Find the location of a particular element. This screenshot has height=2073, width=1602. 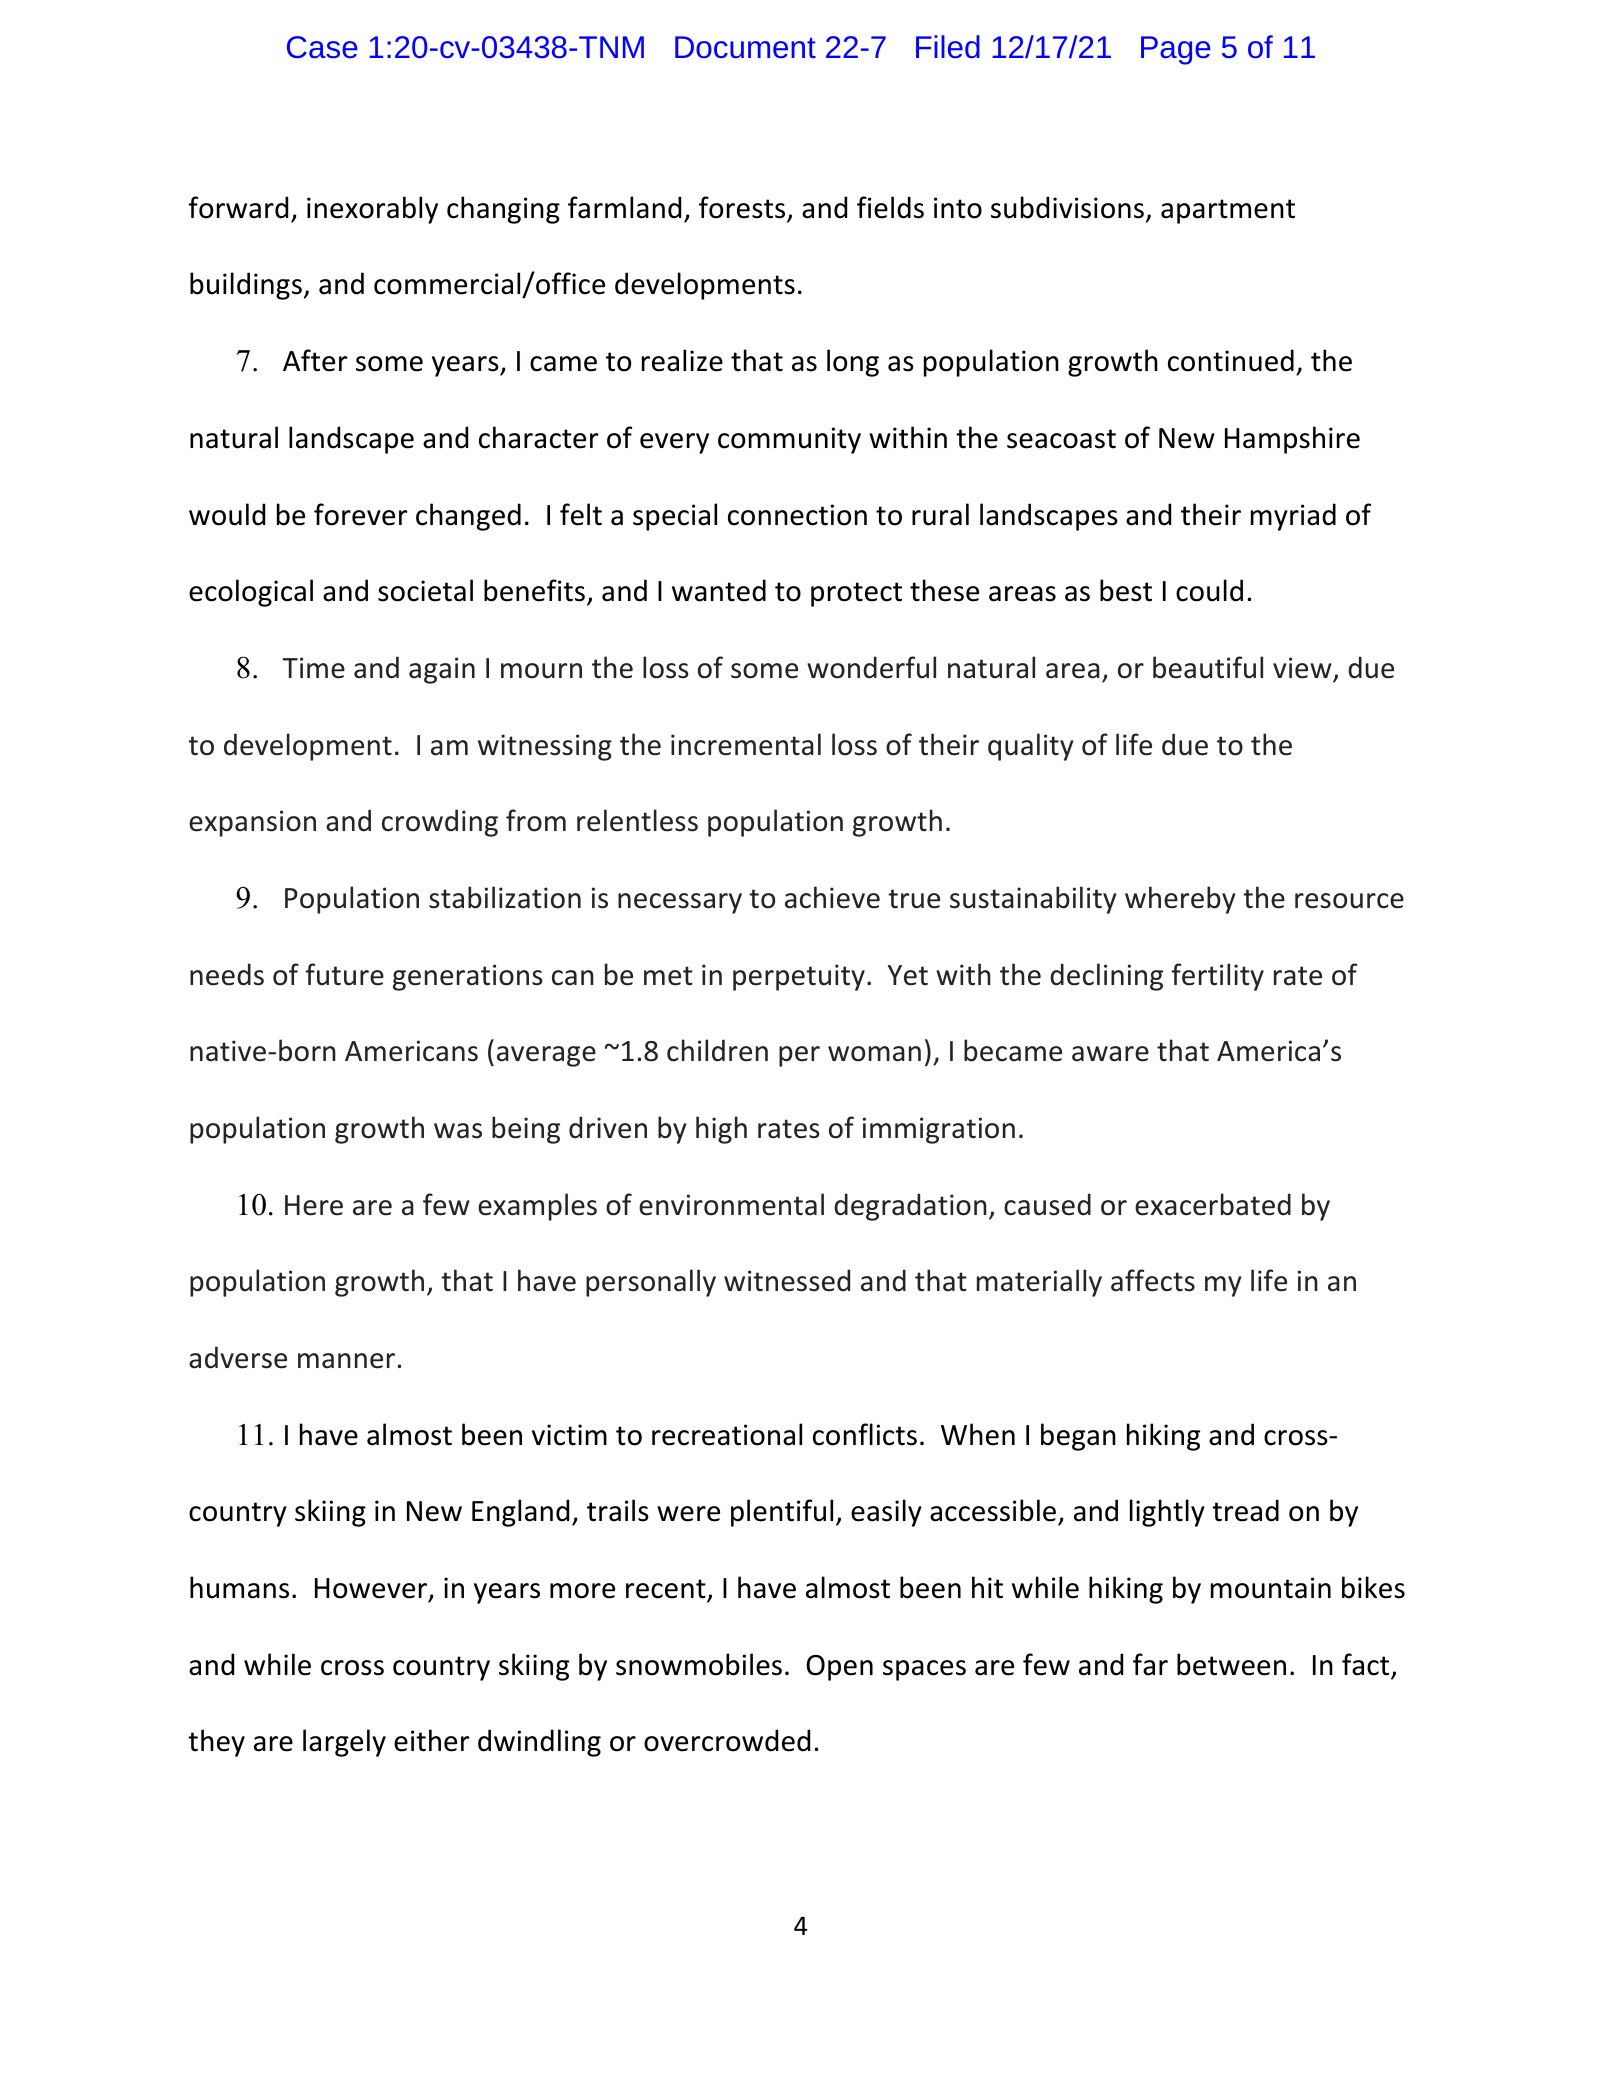

Page is located at coordinates (1176, 50).
